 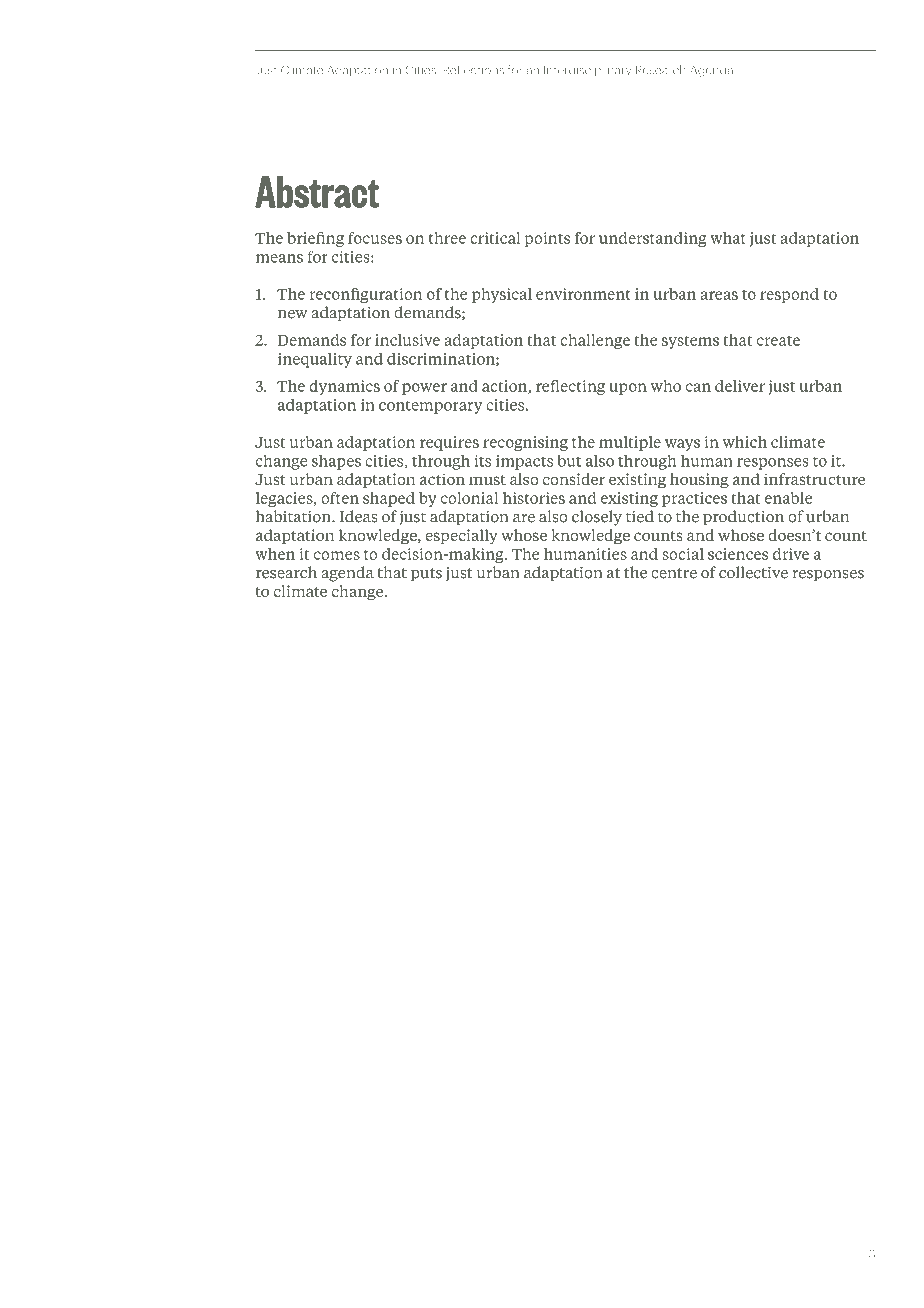 I want to click on comes, so click(x=337, y=555).
